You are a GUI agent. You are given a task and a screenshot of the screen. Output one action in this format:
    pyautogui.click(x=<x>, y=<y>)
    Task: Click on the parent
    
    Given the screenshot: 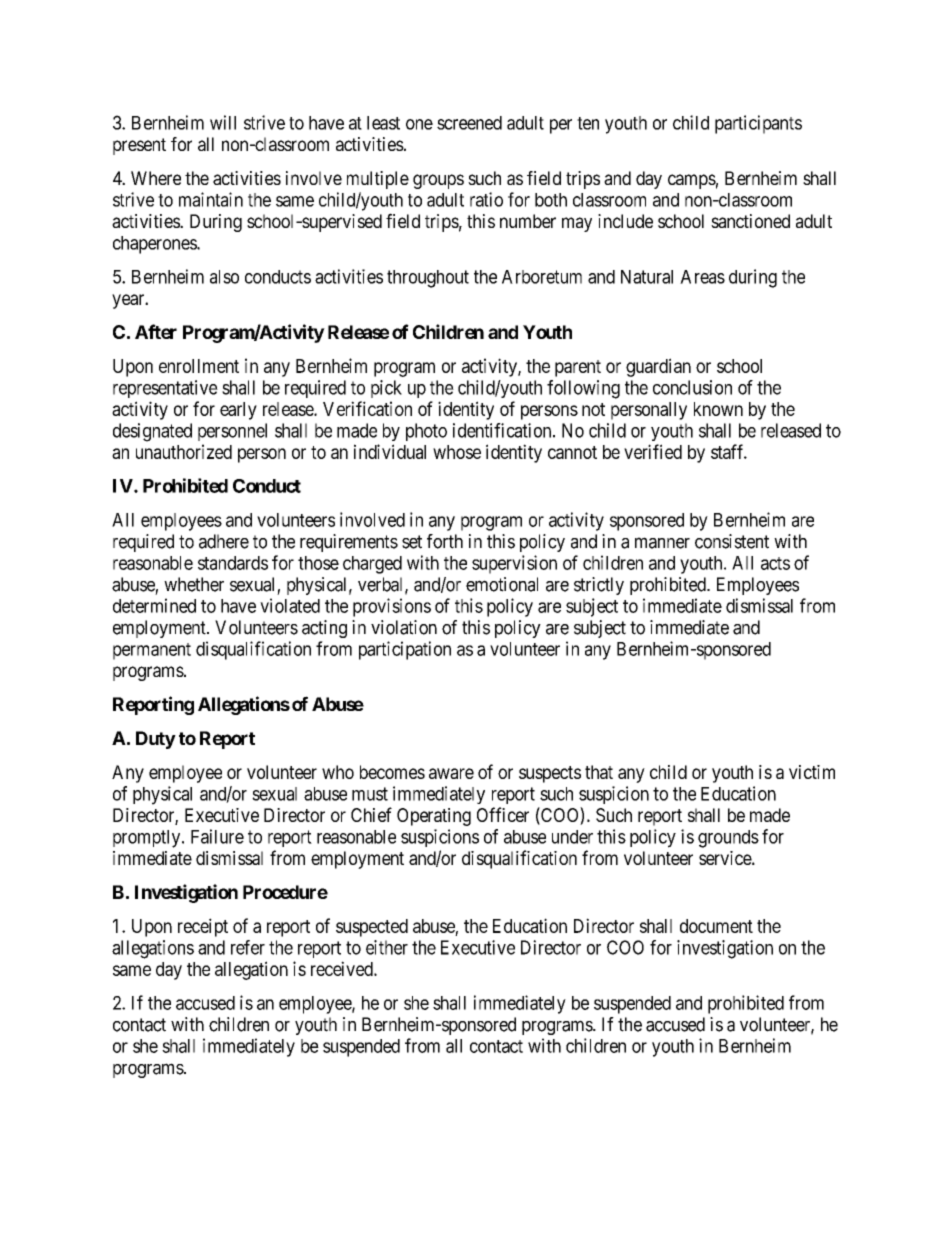 What is the action you would take?
    pyautogui.click(x=578, y=368)
